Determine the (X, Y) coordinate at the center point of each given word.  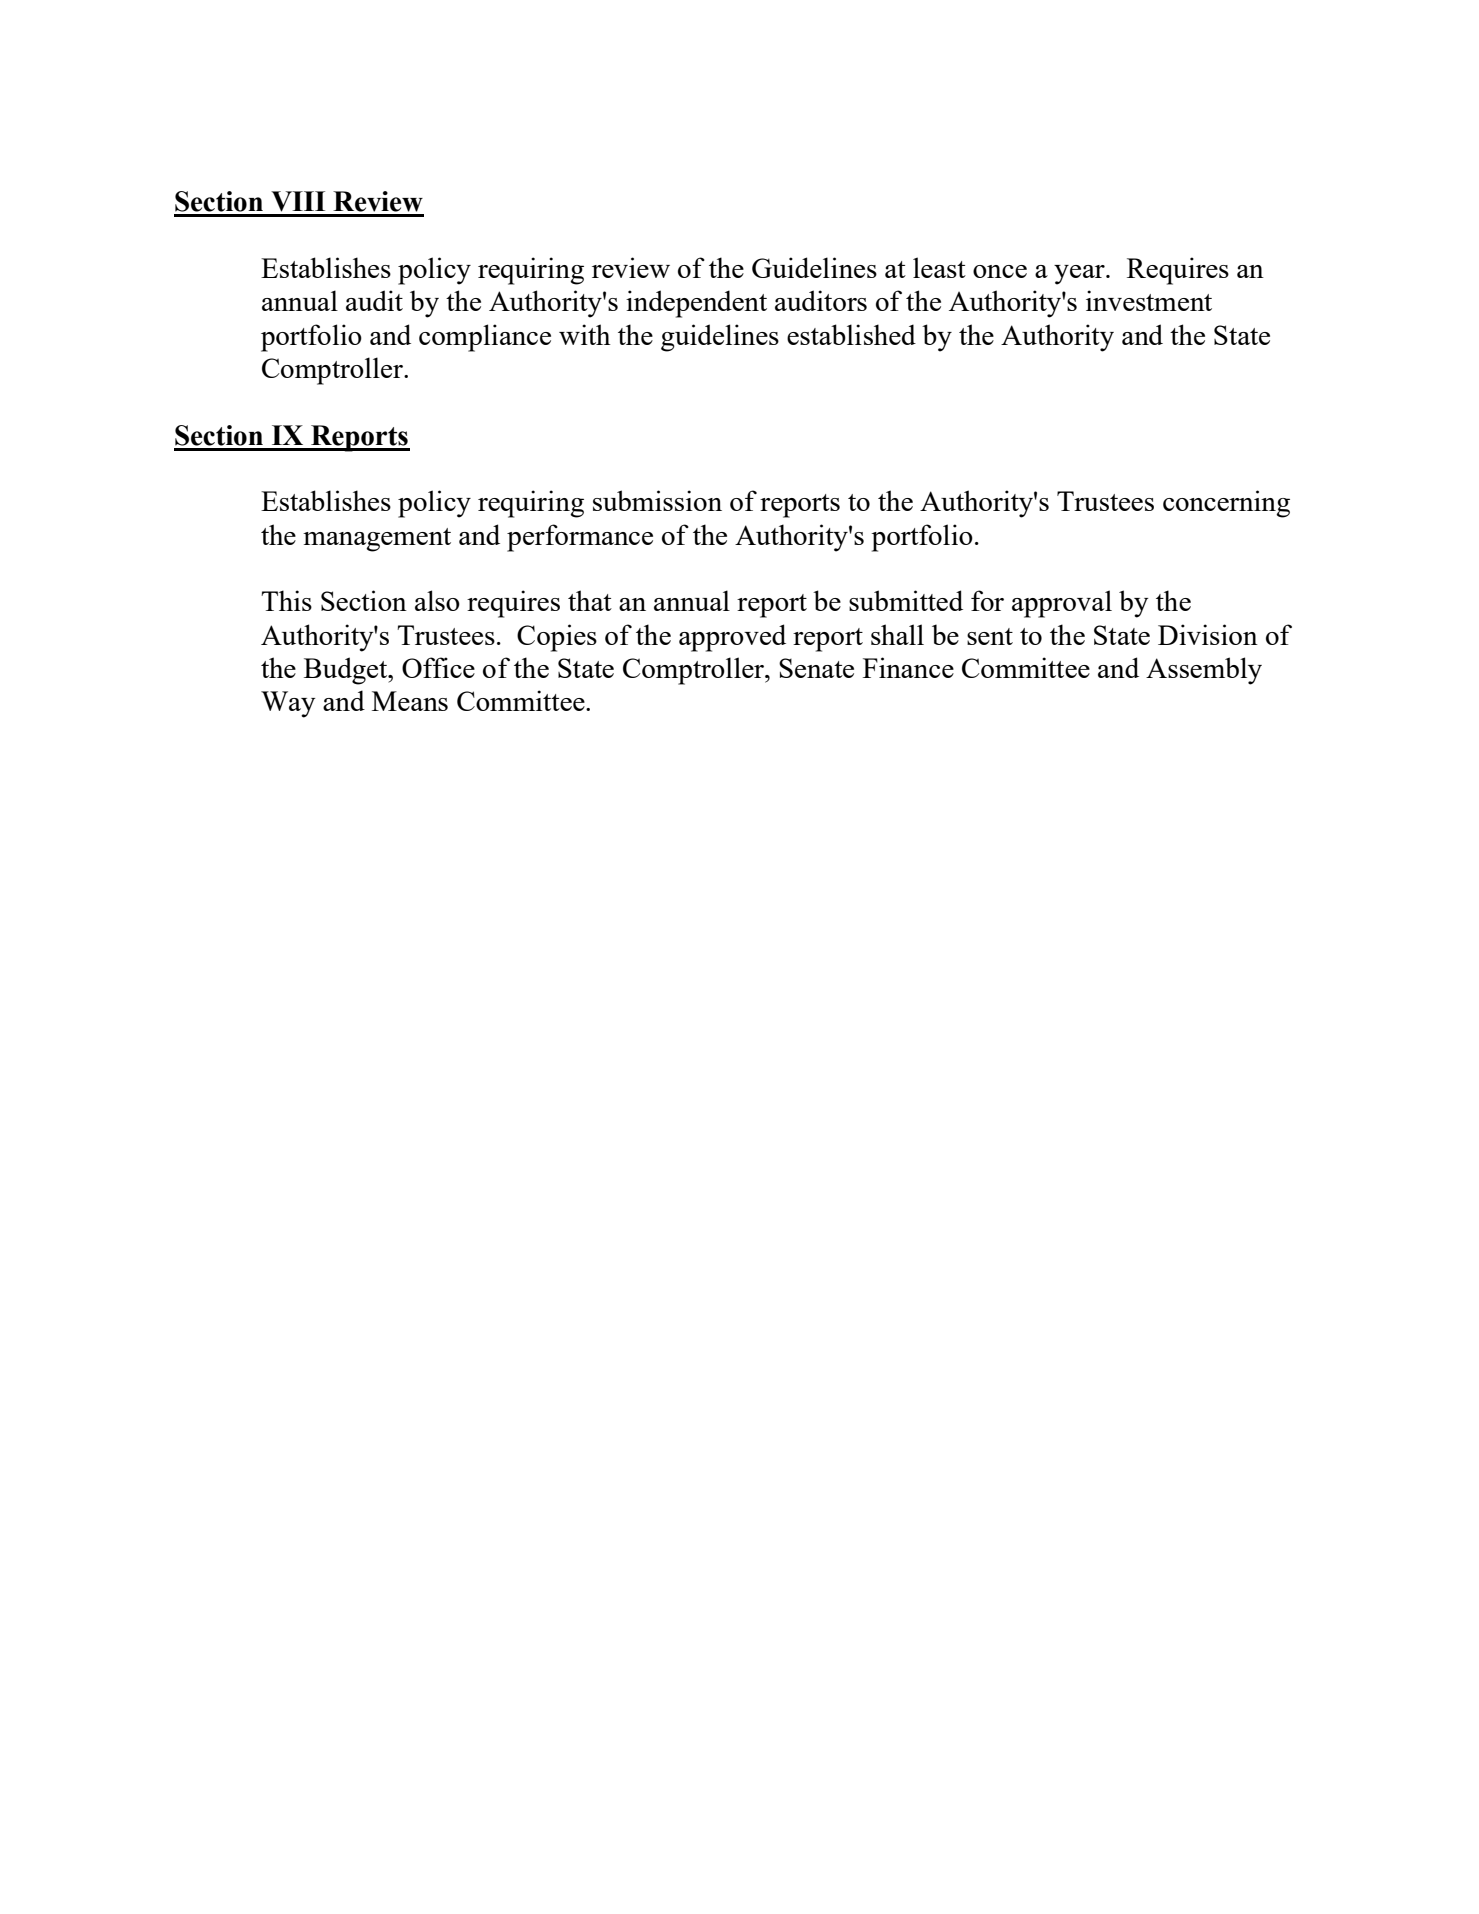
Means (410, 701)
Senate (816, 668)
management (377, 540)
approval (1062, 604)
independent (696, 304)
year (1080, 275)
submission (657, 500)
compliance (485, 338)
